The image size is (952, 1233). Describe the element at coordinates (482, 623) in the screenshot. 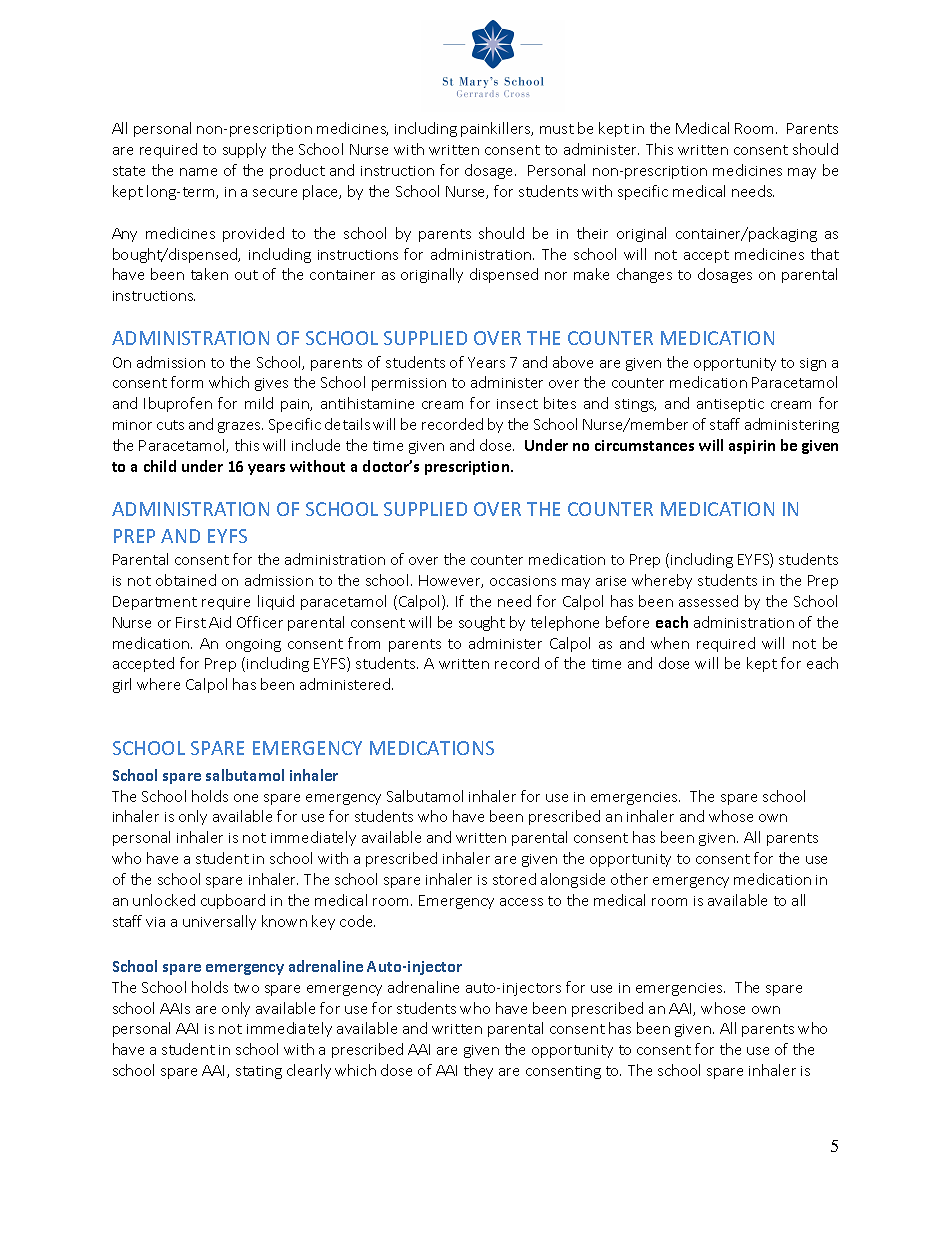

I see `sought` at that location.
